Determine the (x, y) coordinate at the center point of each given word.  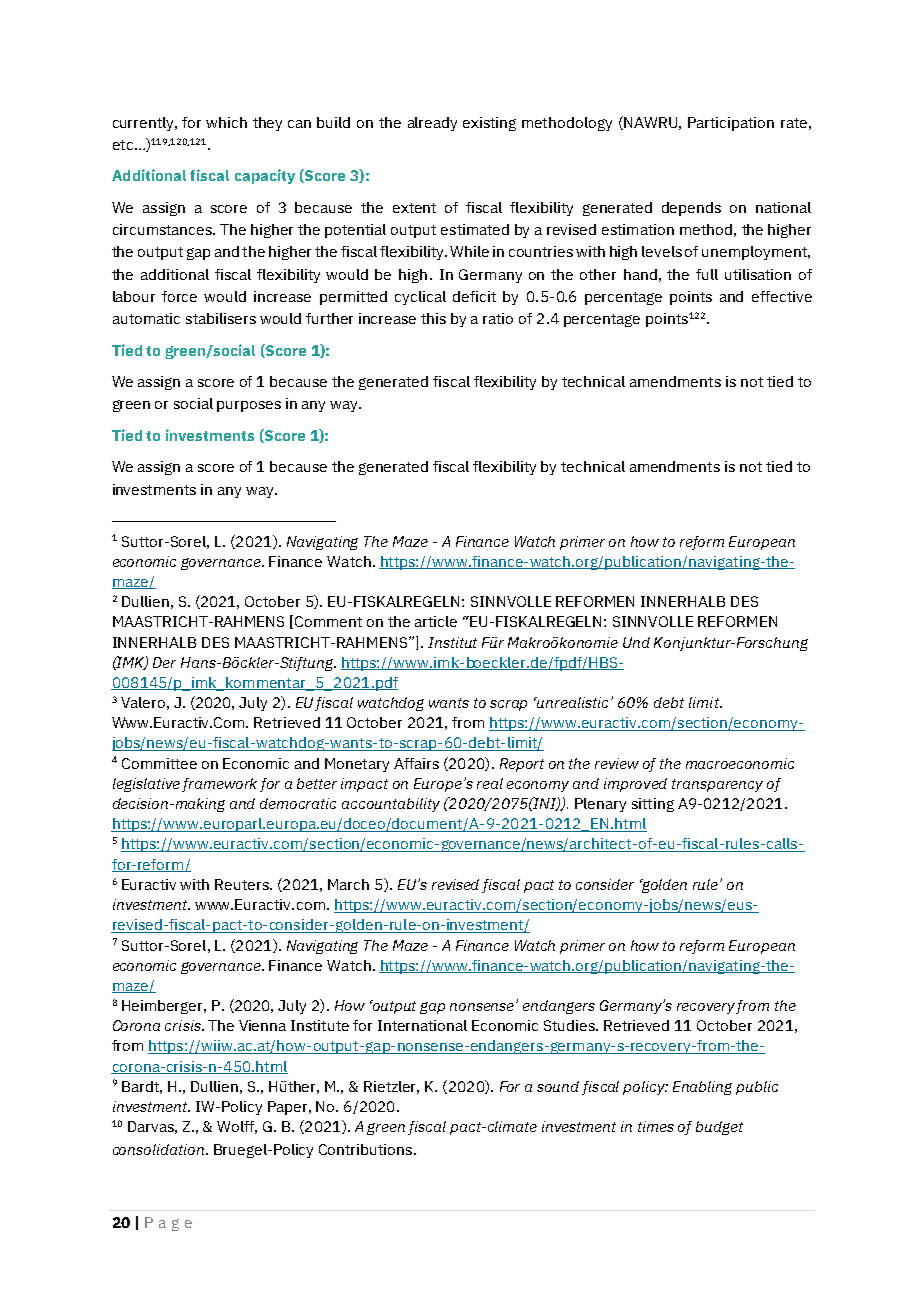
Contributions (367, 1149)
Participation (731, 124)
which (226, 122)
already (432, 124)
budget (719, 1128)
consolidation (160, 1149)
